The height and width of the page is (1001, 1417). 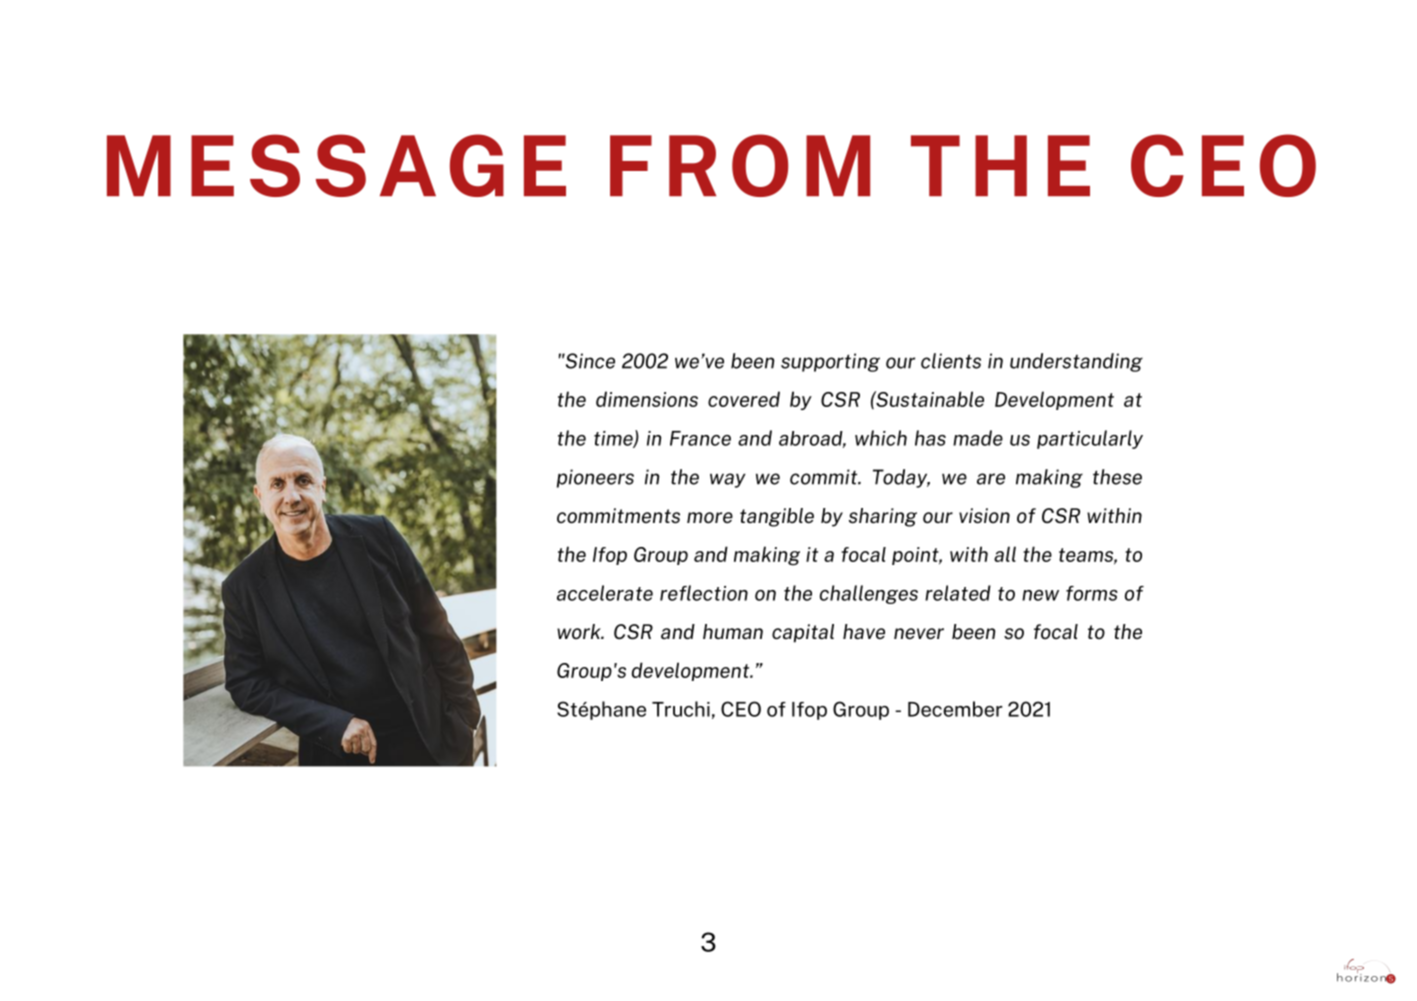 I want to click on France, so click(x=700, y=438).
